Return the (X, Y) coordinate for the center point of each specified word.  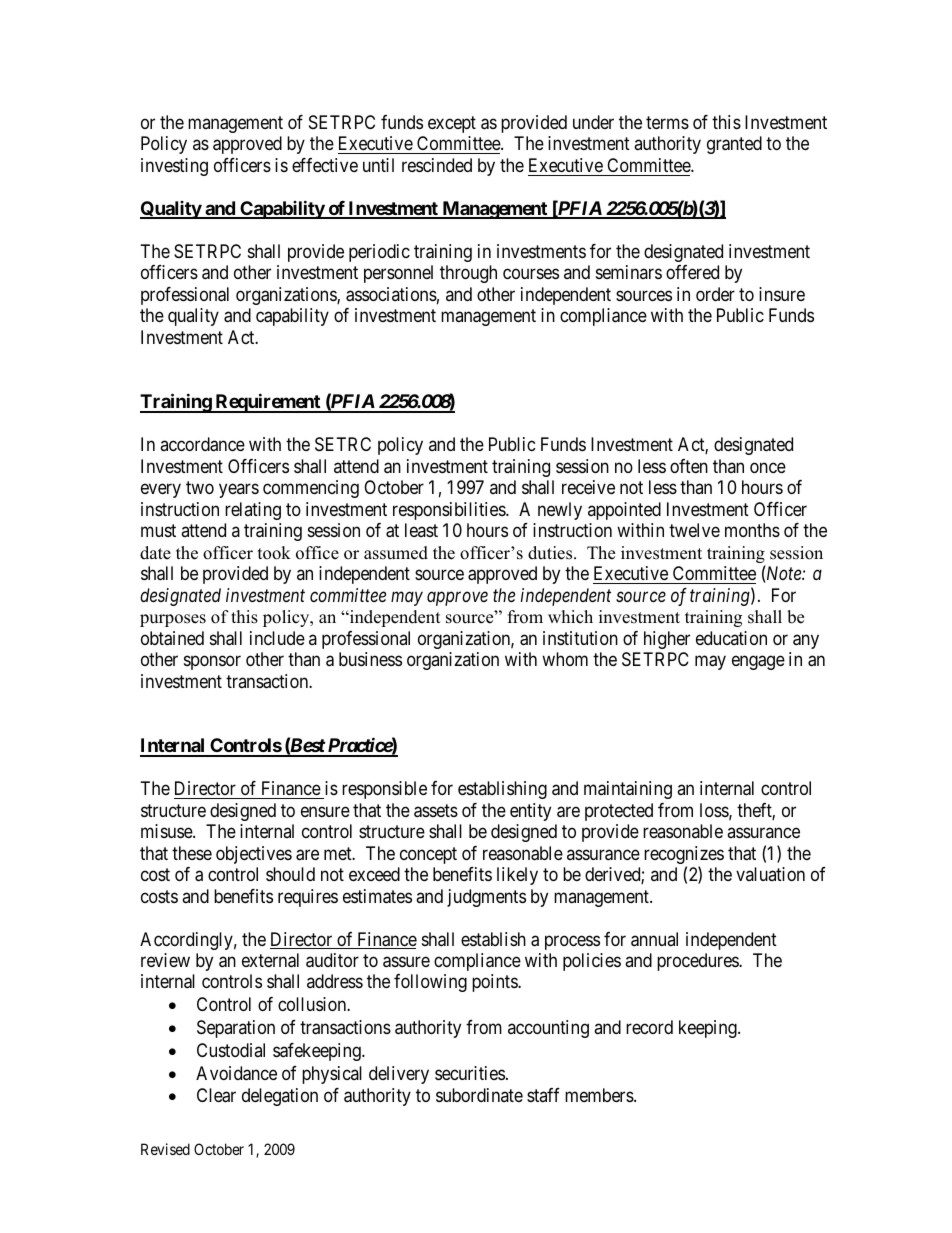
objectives (254, 855)
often (689, 466)
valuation (770, 874)
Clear (216, 1095)
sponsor (212, 663)
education (731, 638)
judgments (486, 898)
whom (565, 659)
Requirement (268, 403)
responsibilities (450, 511)
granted (734, 145)
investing (174, 167)
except (452, 124)
